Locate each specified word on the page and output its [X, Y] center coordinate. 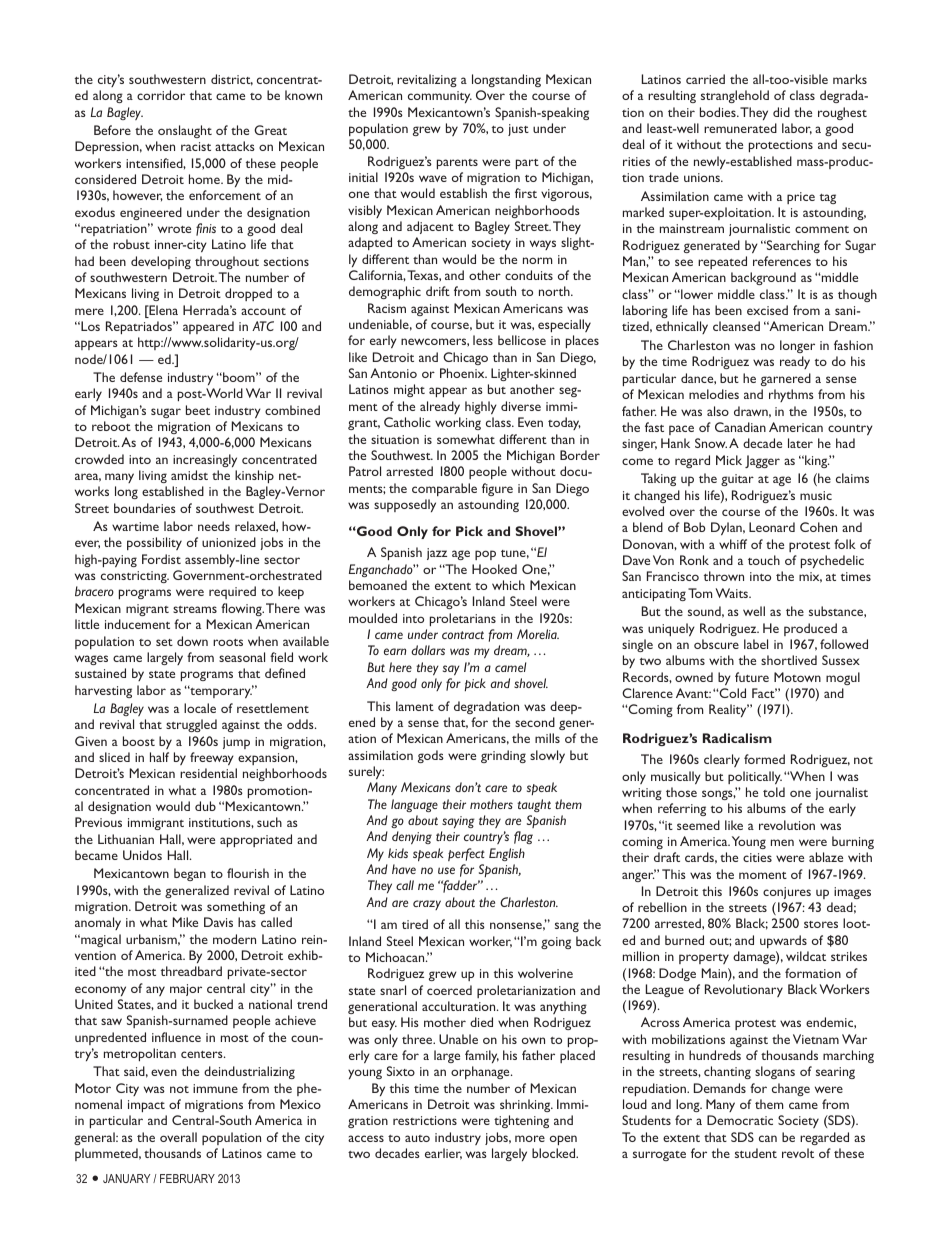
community [440, 97]
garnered [786, 379]
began [190, 874]
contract [463, 635]
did [781, 112]
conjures [787, 893]
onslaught [185, 131]
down [192, 641]
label [756, 644]
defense [141, 377]
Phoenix [463, 373]
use [446, 870]
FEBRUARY [187, 1178]
